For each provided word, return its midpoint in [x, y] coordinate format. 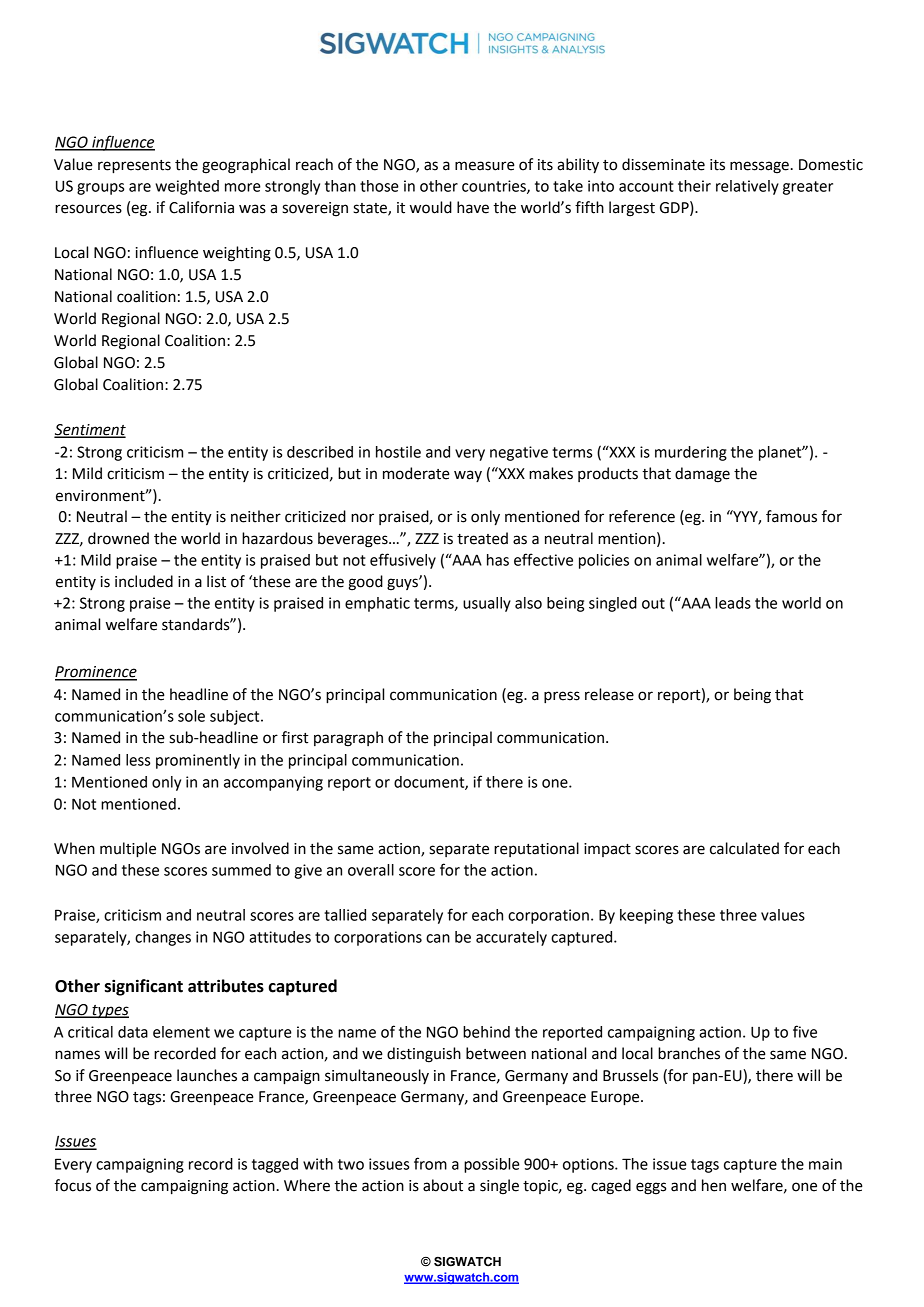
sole [191, 716]
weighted [187, 187]
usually [487, 604]
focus [73, 1185]
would [431, 207]
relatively [747, 187]
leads [733, 603]
